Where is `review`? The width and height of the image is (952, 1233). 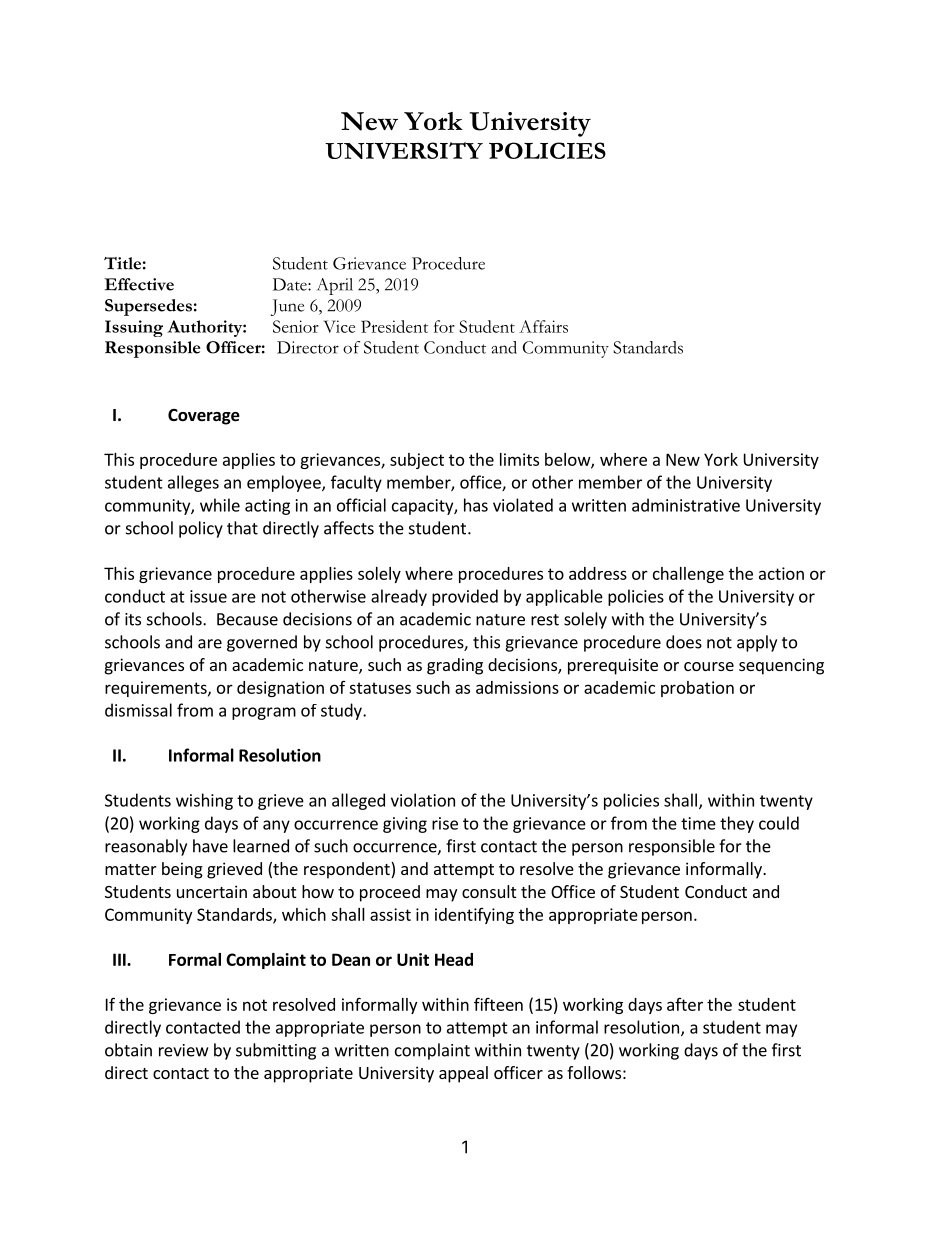 review is located at coordinates (183, 1050).
